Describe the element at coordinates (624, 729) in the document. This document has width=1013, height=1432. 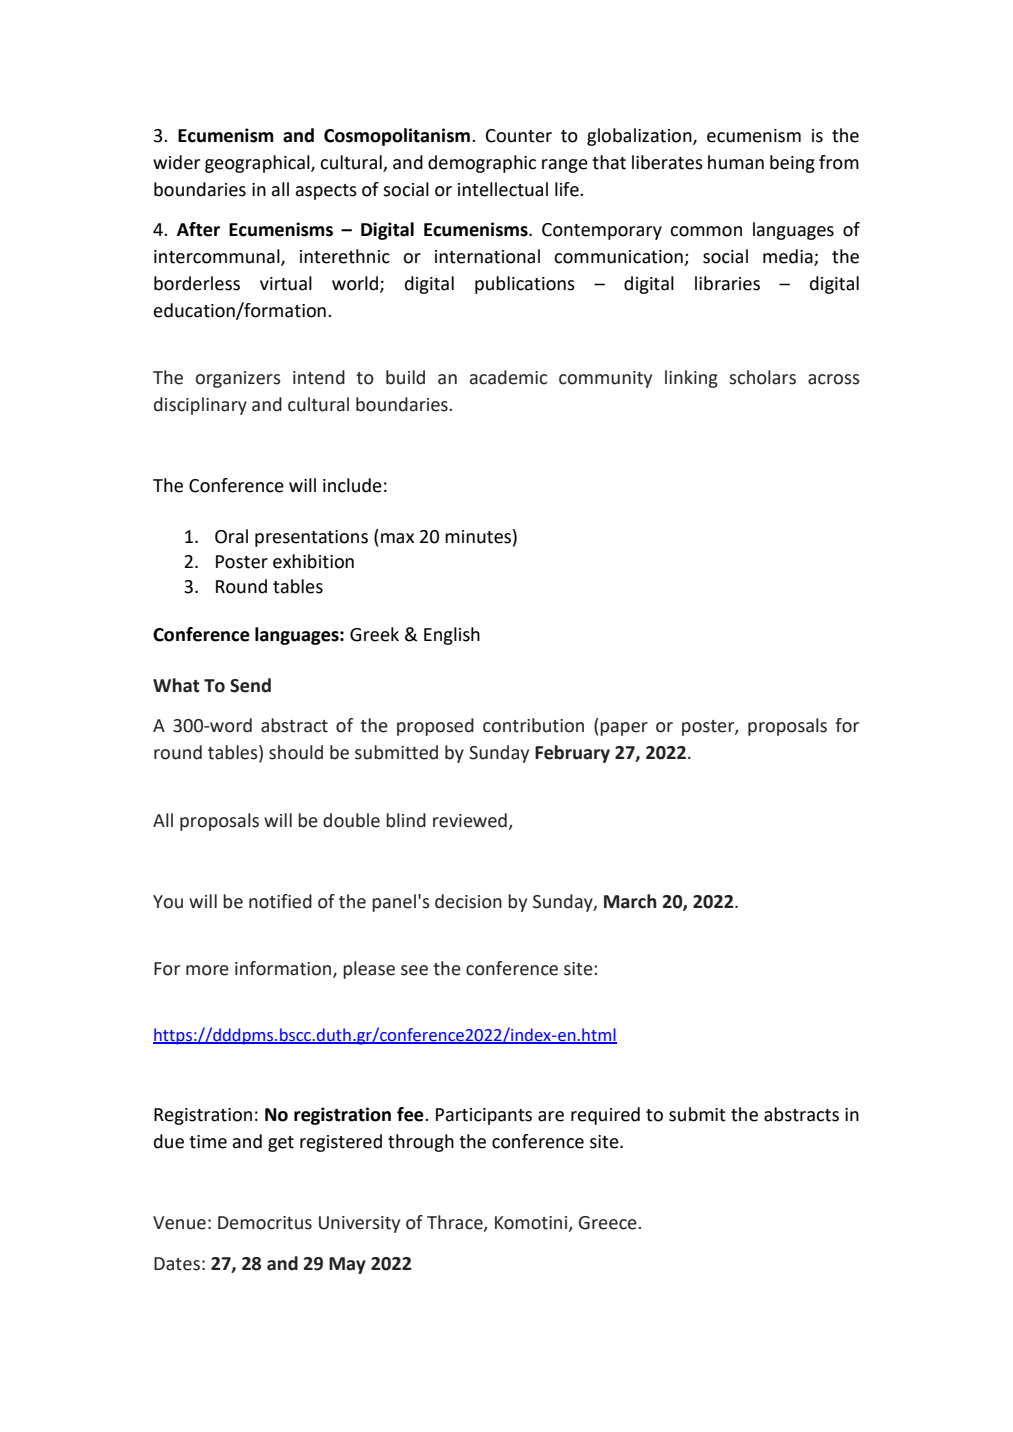
I see `paper` at that location.
